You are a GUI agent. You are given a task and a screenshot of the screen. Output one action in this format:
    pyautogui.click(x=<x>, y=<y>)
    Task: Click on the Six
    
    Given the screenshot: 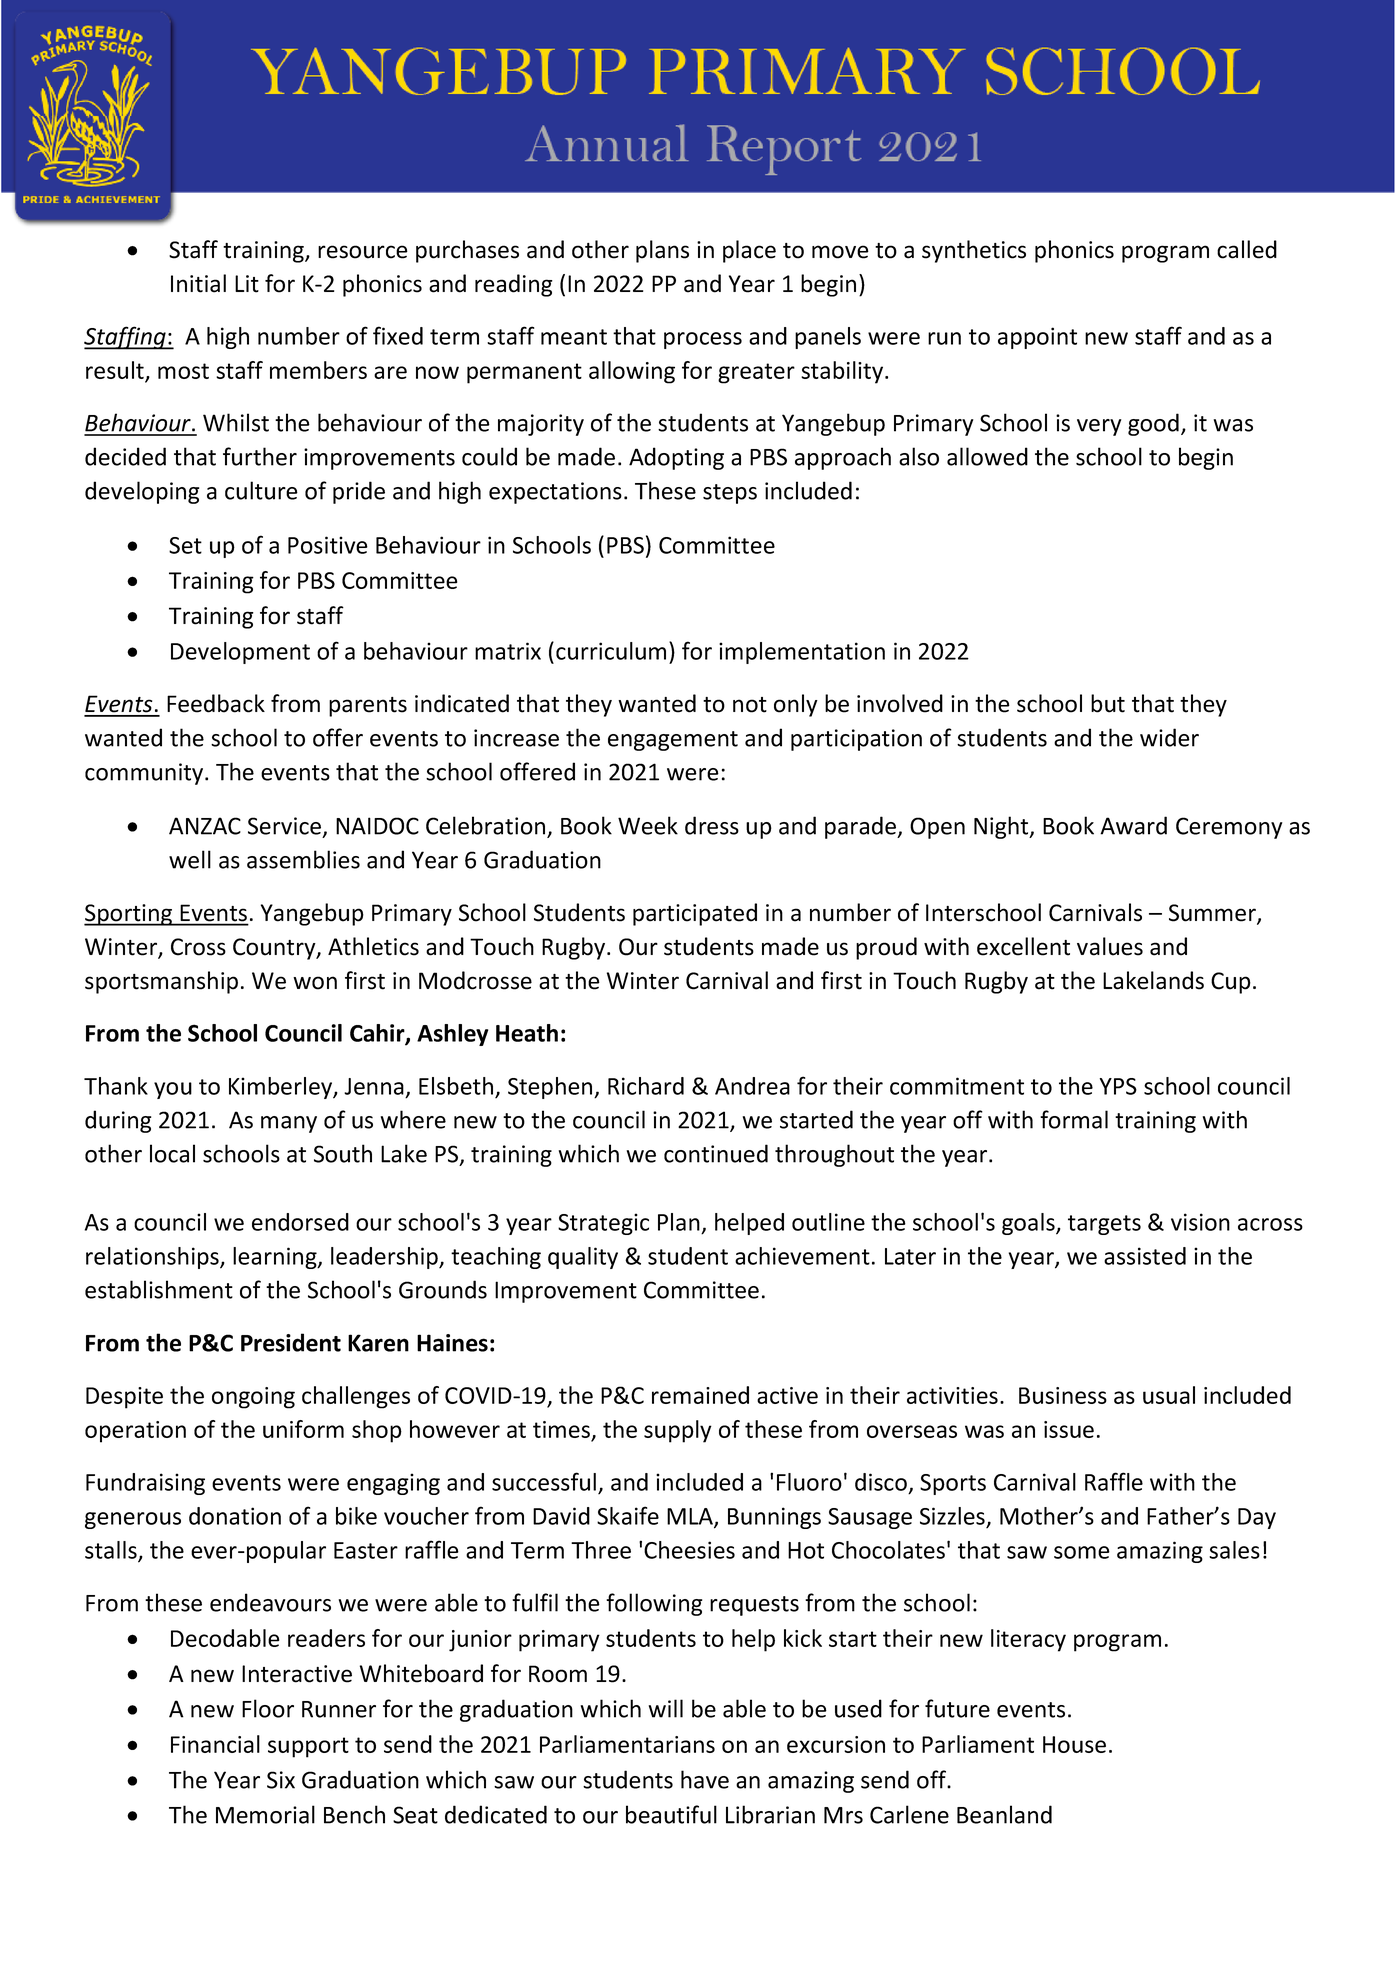 What is the action you would take?
    pyautogui.click(x=281, y=1780)
